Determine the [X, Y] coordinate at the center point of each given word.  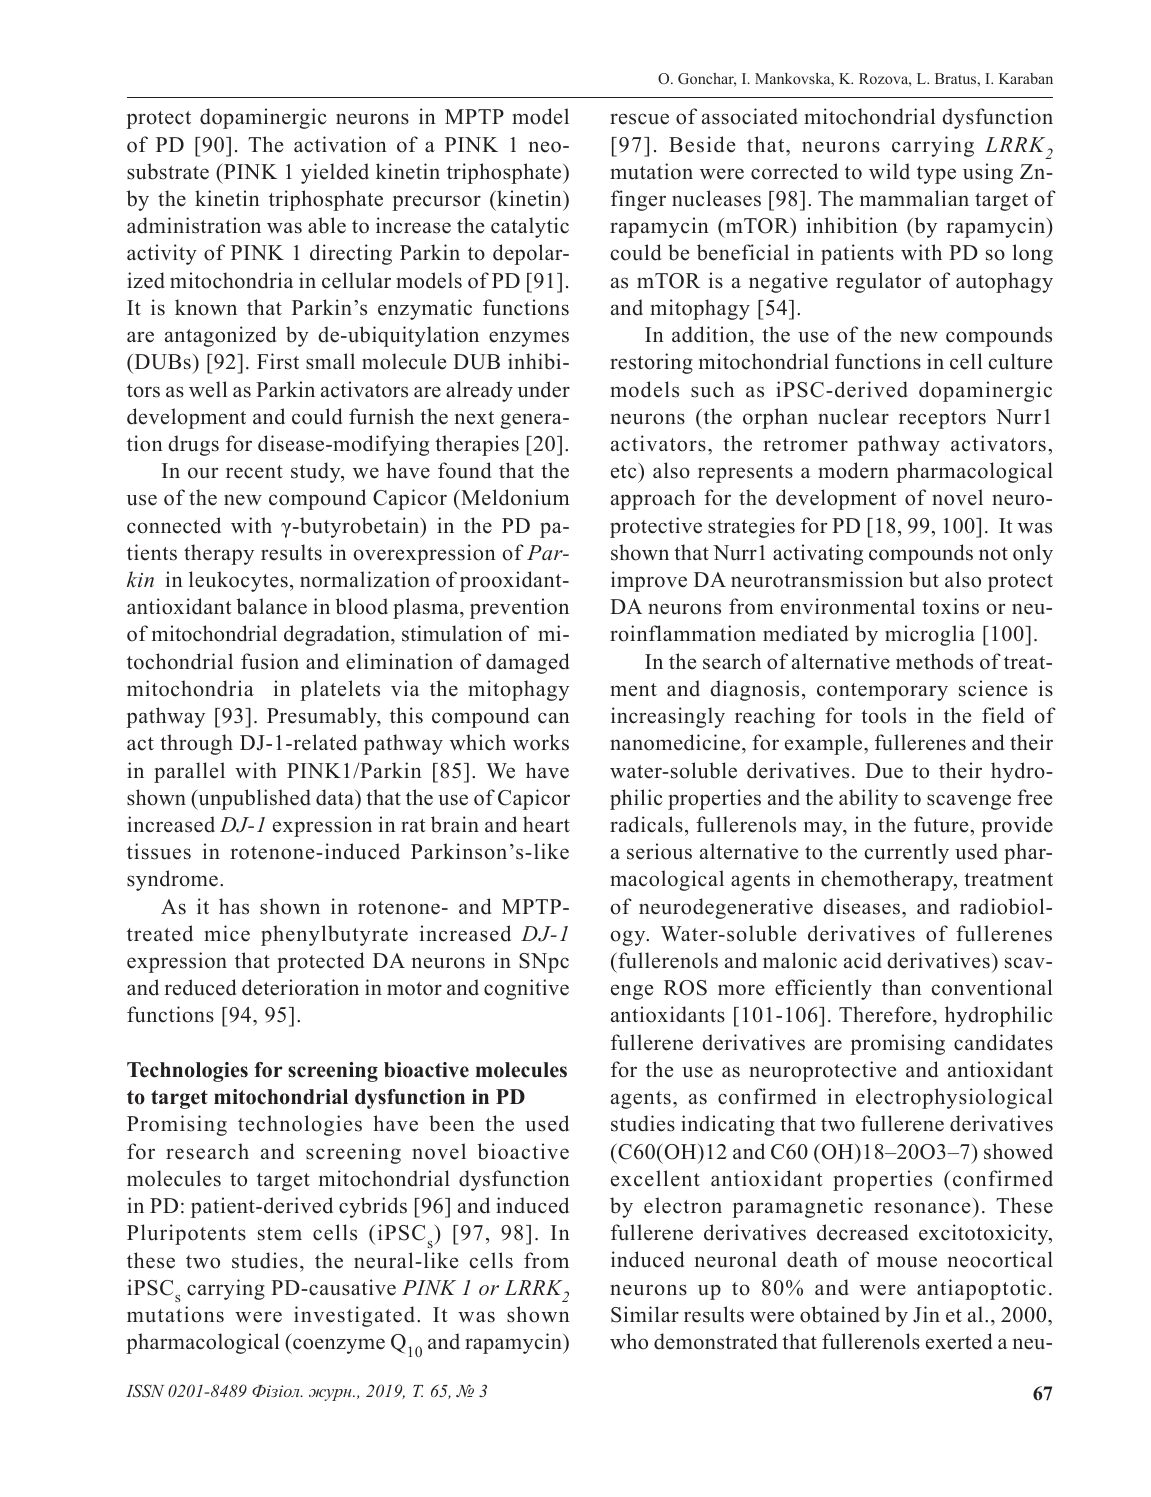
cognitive [526, 989]
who [629, 1341]
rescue [639, 119]
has [234, 906]
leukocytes [238, 581]
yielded [335, 173]
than [902, 987]
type [936, 175]
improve [649, 581]
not [993, 554]
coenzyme [338, 1346]
